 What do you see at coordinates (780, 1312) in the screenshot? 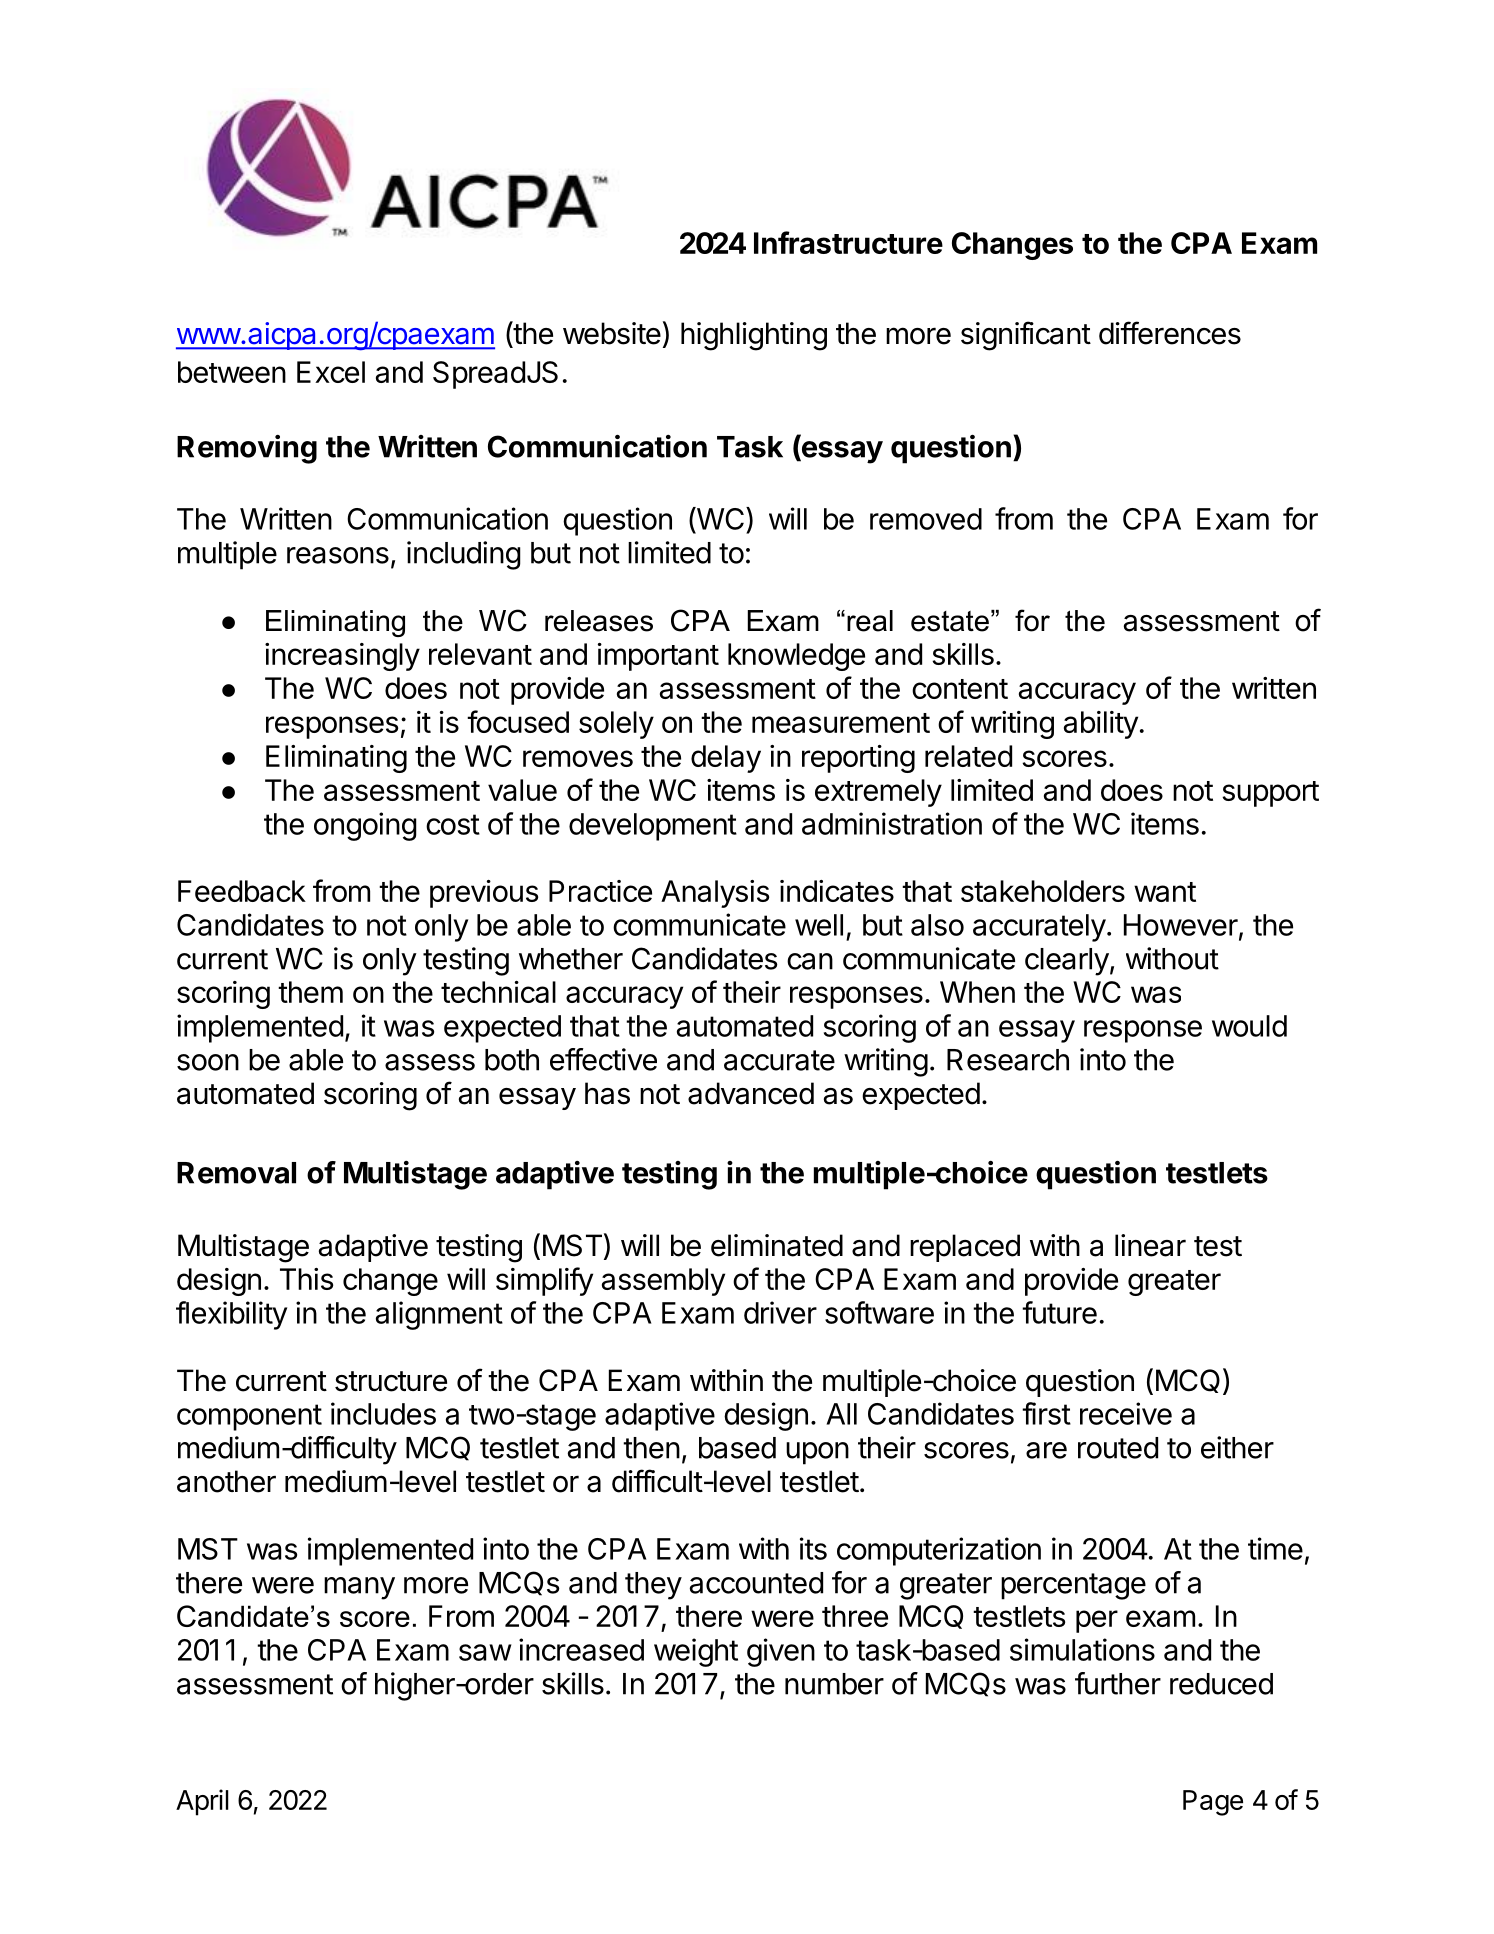
I see `driver` at bounding box center [780, 1312].
